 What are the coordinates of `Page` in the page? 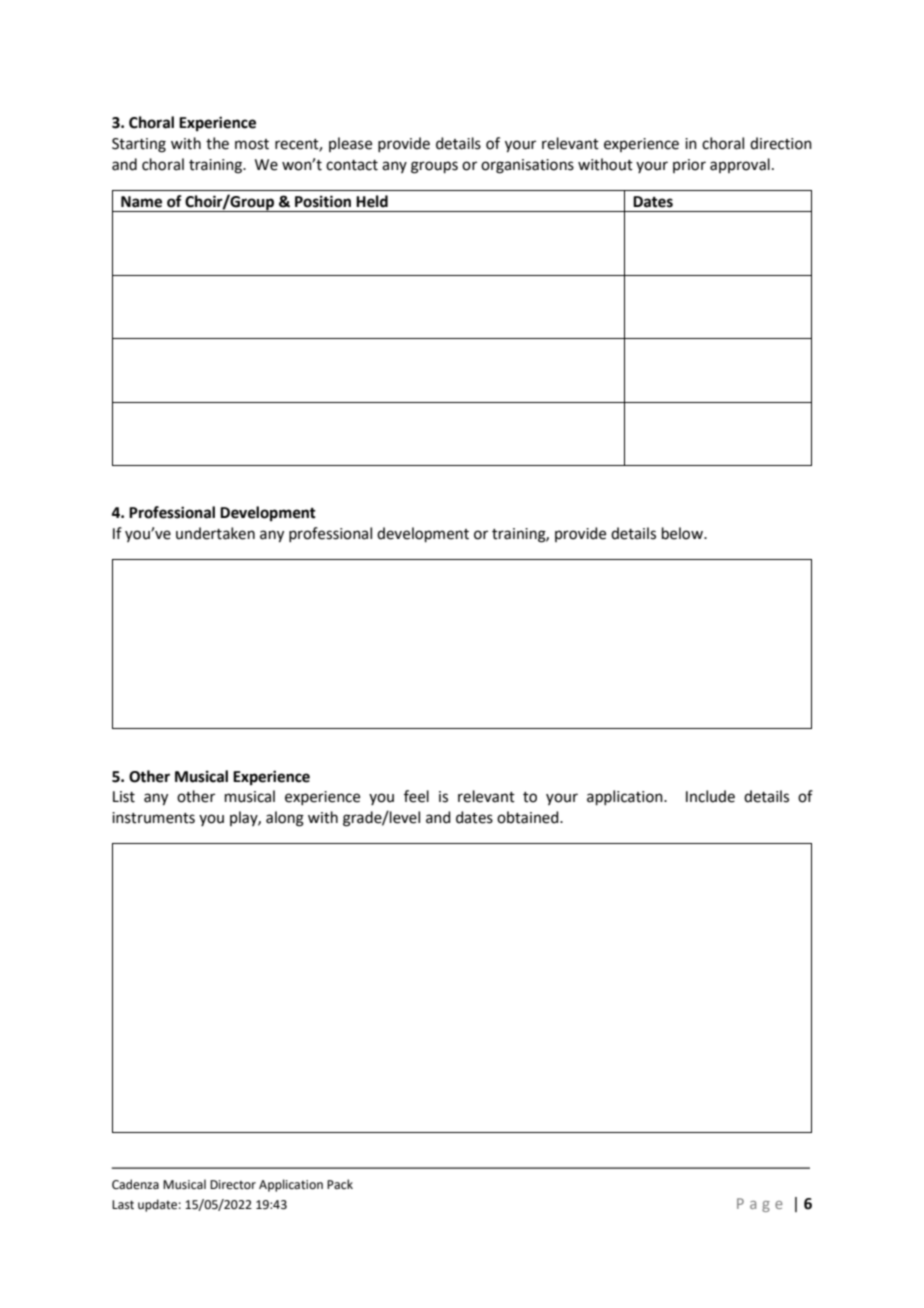 It's located at (760, 1205).
